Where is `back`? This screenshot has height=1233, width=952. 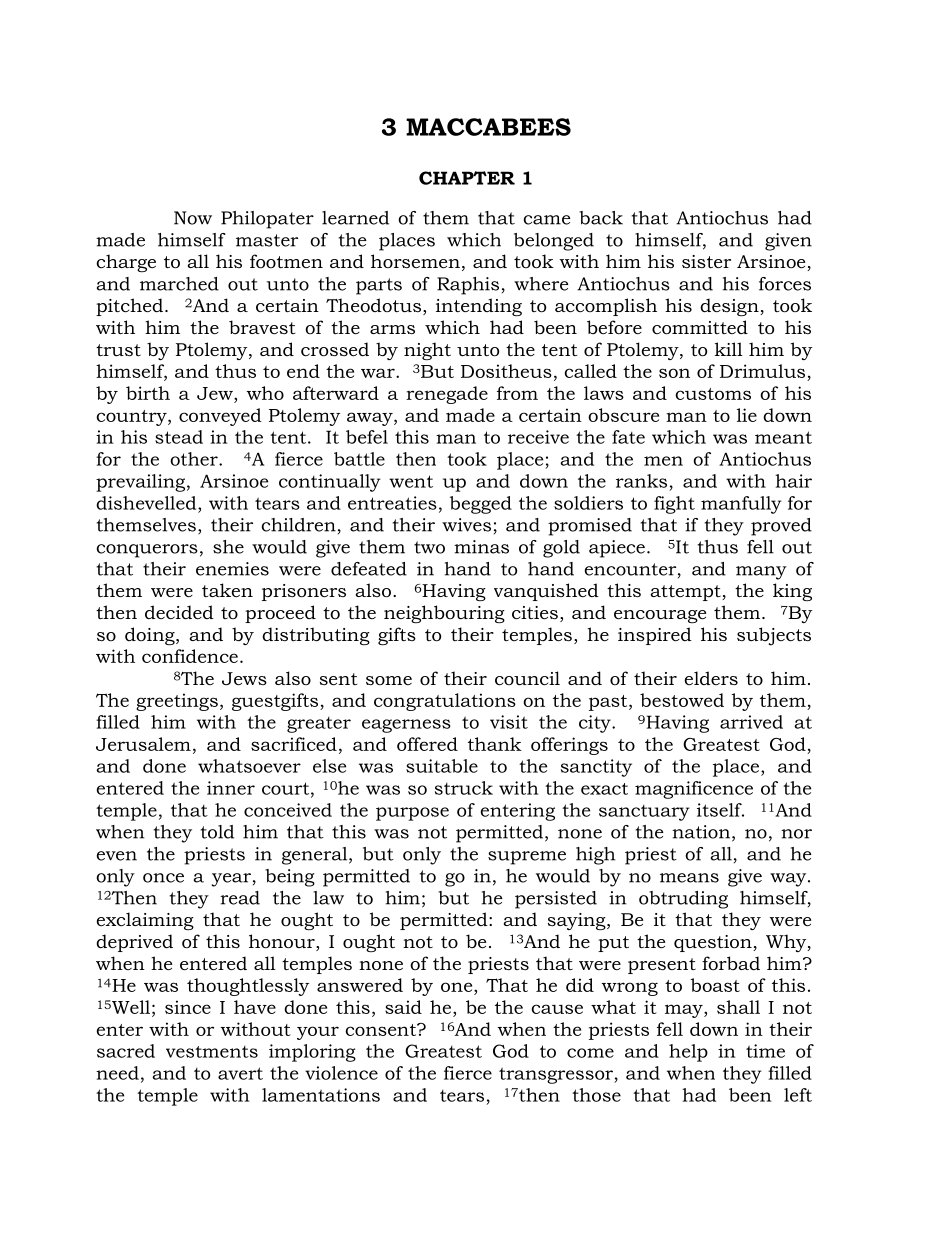 back is located at coordinates (601, 218).
